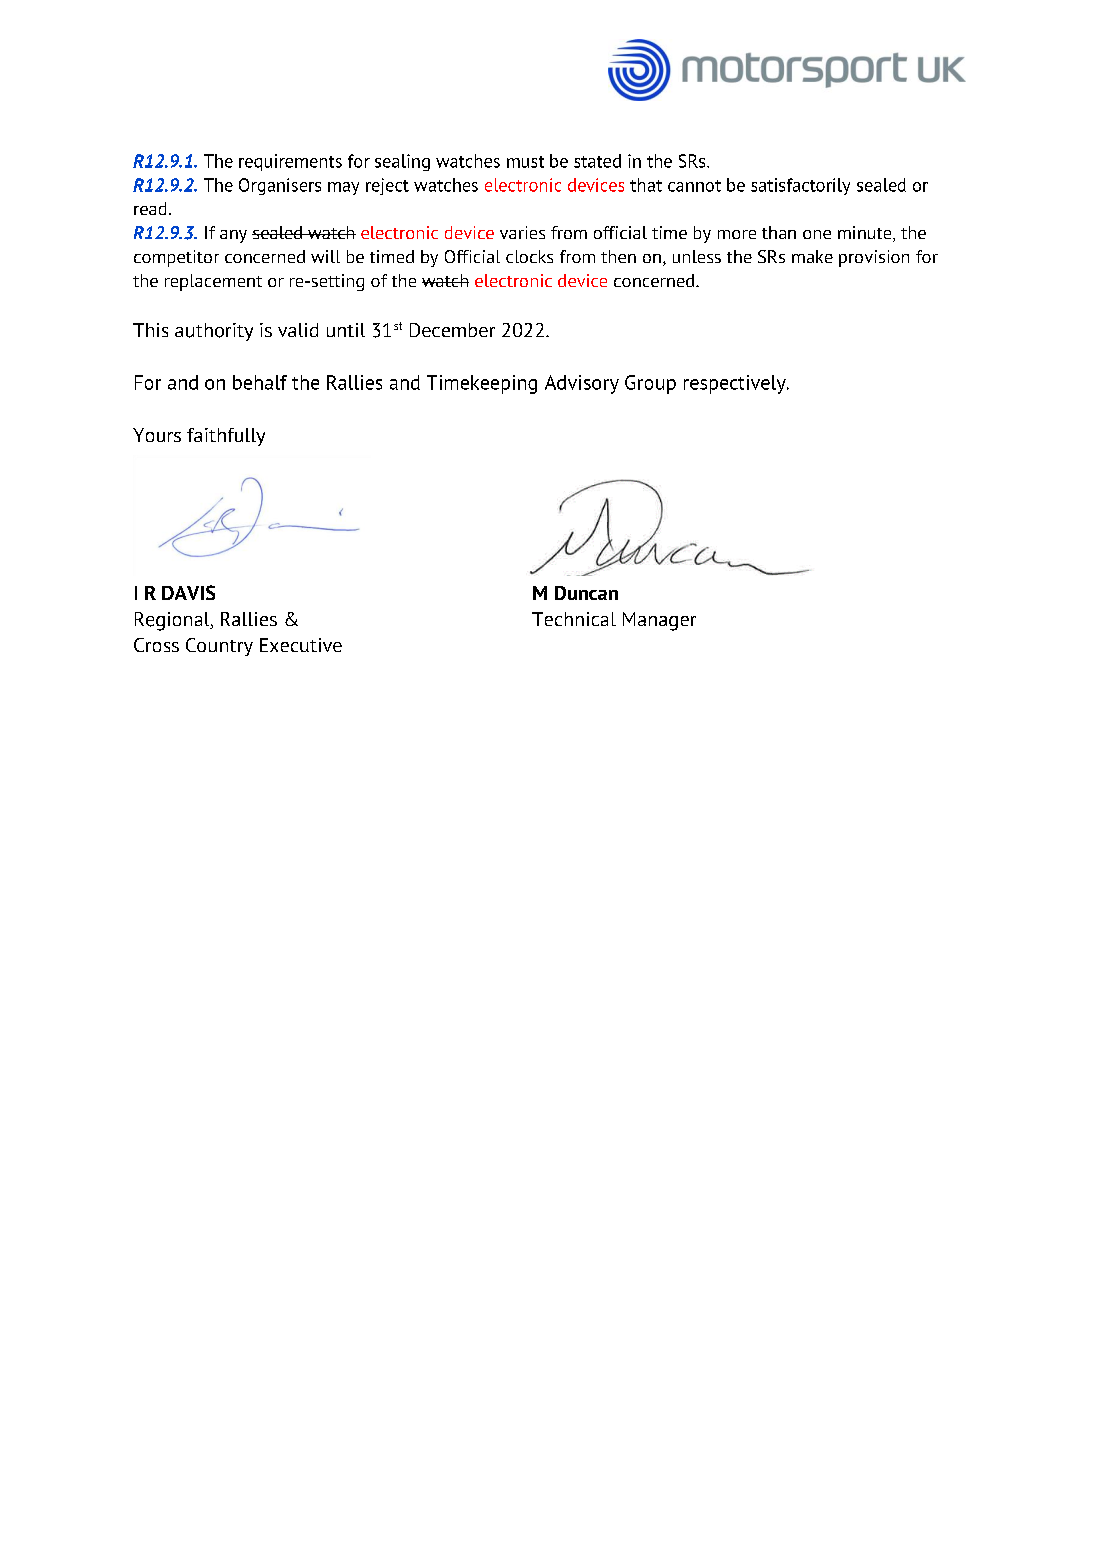 Image resolution: width=1099 pixels, height=1554 pixels. What do you see at coordinates (736, 384) in the page?
I see `respectively` at bounding box center [736, 384].
